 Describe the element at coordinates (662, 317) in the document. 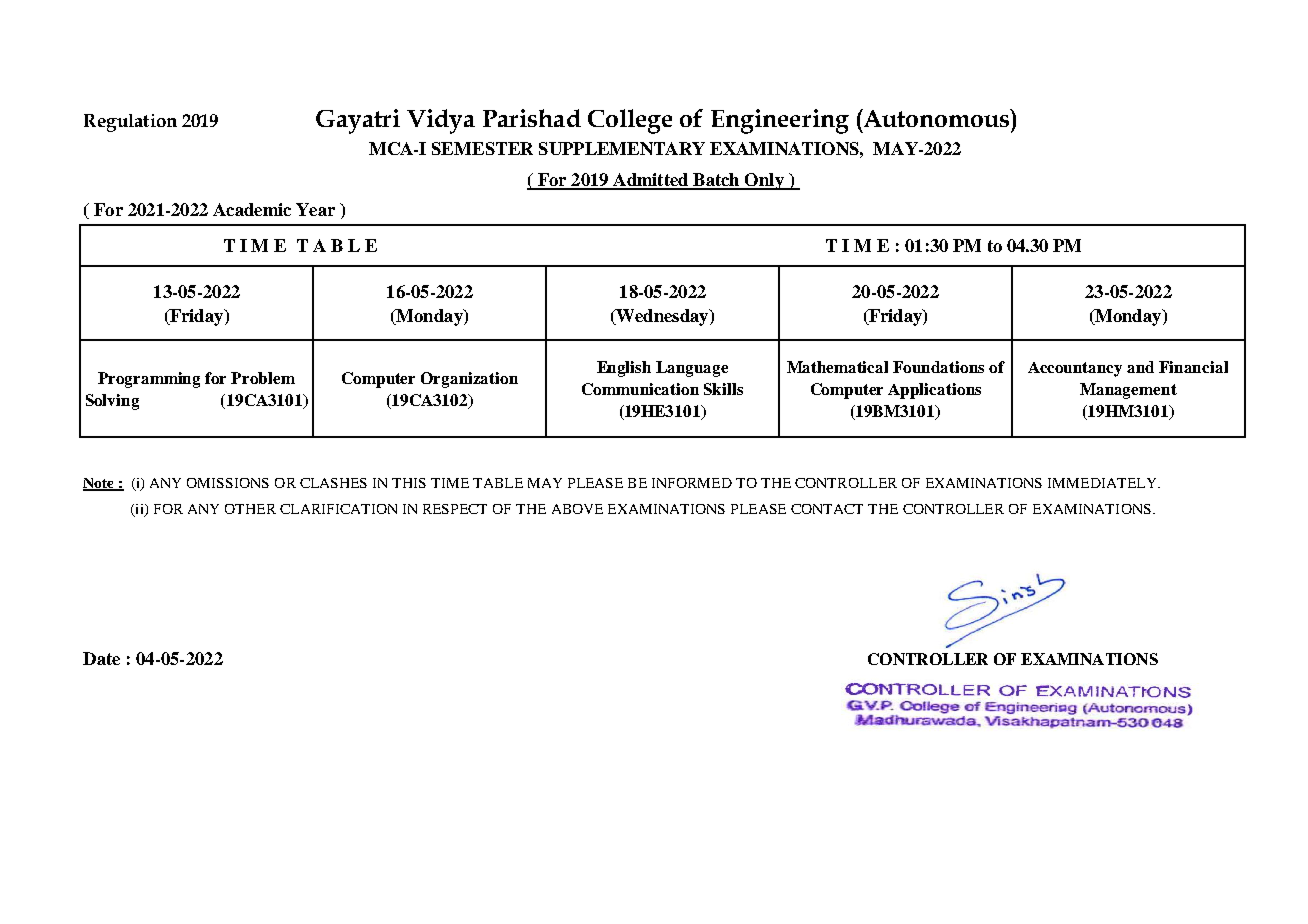

I see `Wednesday` at that location.
